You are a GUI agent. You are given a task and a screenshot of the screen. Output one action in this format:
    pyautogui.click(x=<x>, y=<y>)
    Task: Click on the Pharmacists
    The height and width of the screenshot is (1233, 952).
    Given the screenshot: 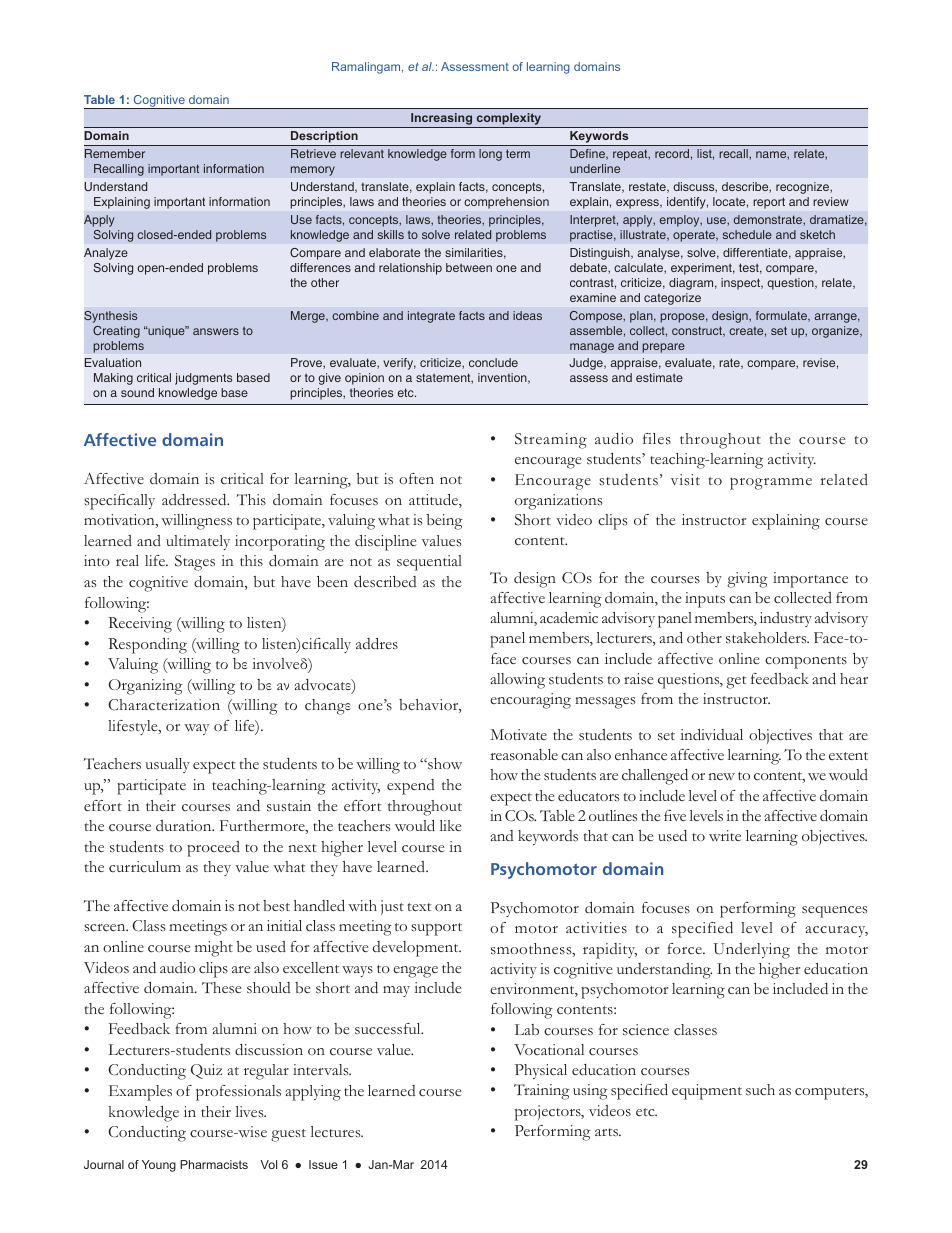 What is the action you would take?
    pyautogui.click(x=214, y=1164)
